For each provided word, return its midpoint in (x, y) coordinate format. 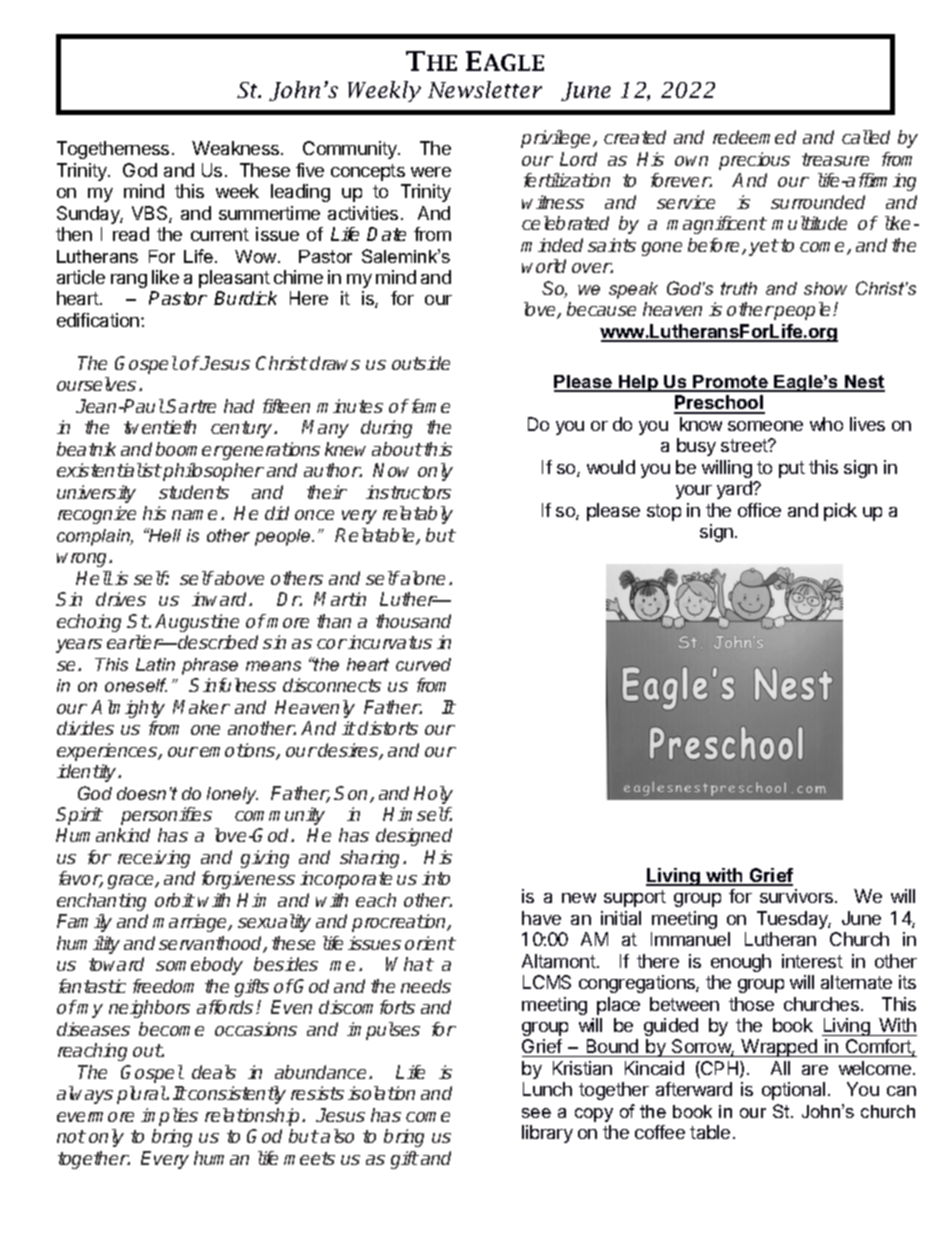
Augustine (197, 623)
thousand (413, 621)
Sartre (191, 406)
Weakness (237, 148)
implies (169, 1117)
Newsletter (485, 89)
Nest (864, 383)
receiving (154, 859)
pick (840, 512)
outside (421, 363)
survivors (796, 896)
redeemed (754, 137)
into (436, 878)
